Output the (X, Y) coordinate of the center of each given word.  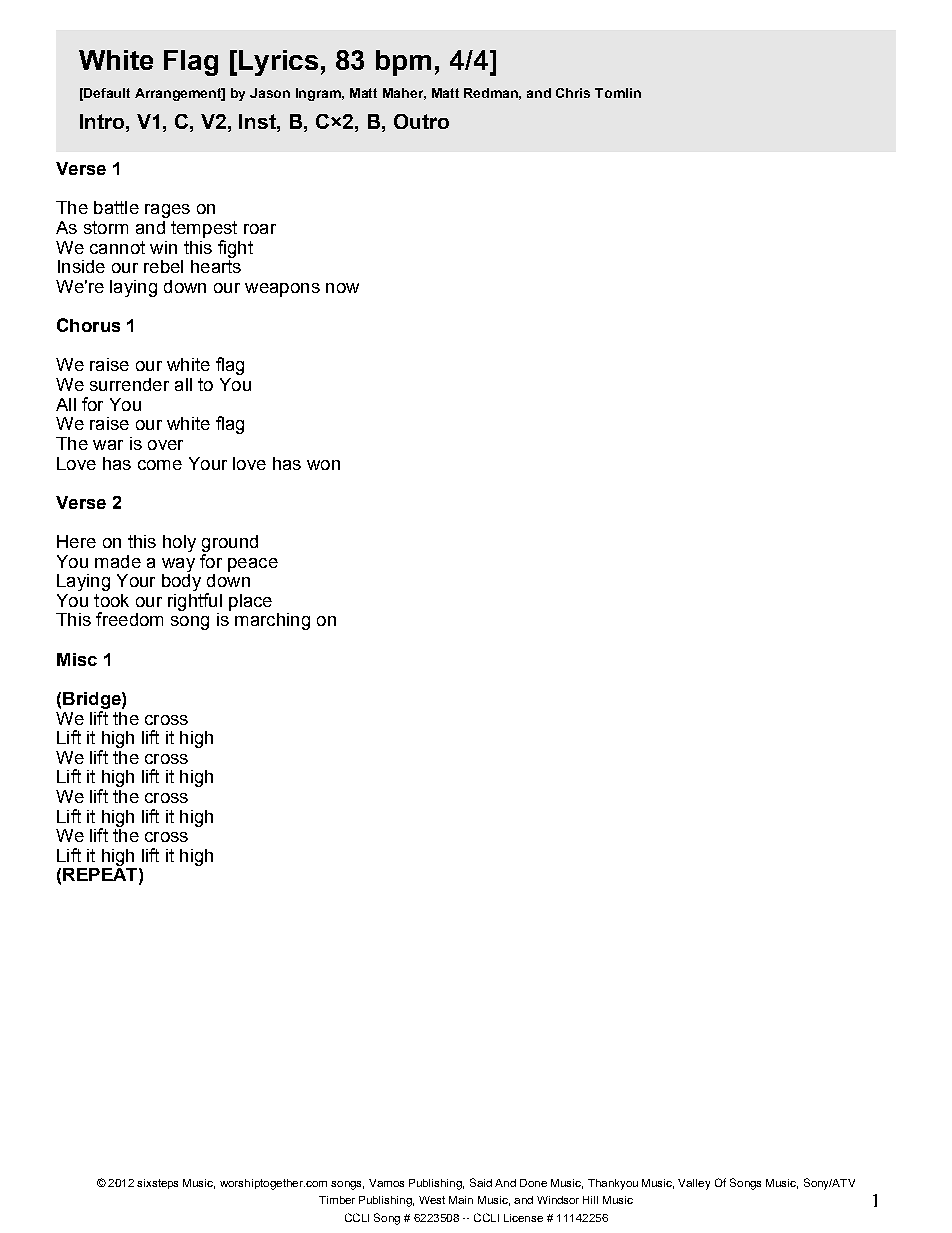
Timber (337, 1200)
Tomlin (618, 93)
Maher (404, 94)
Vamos (386, 1183)
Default (107, 93)
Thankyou (613, 1184)
